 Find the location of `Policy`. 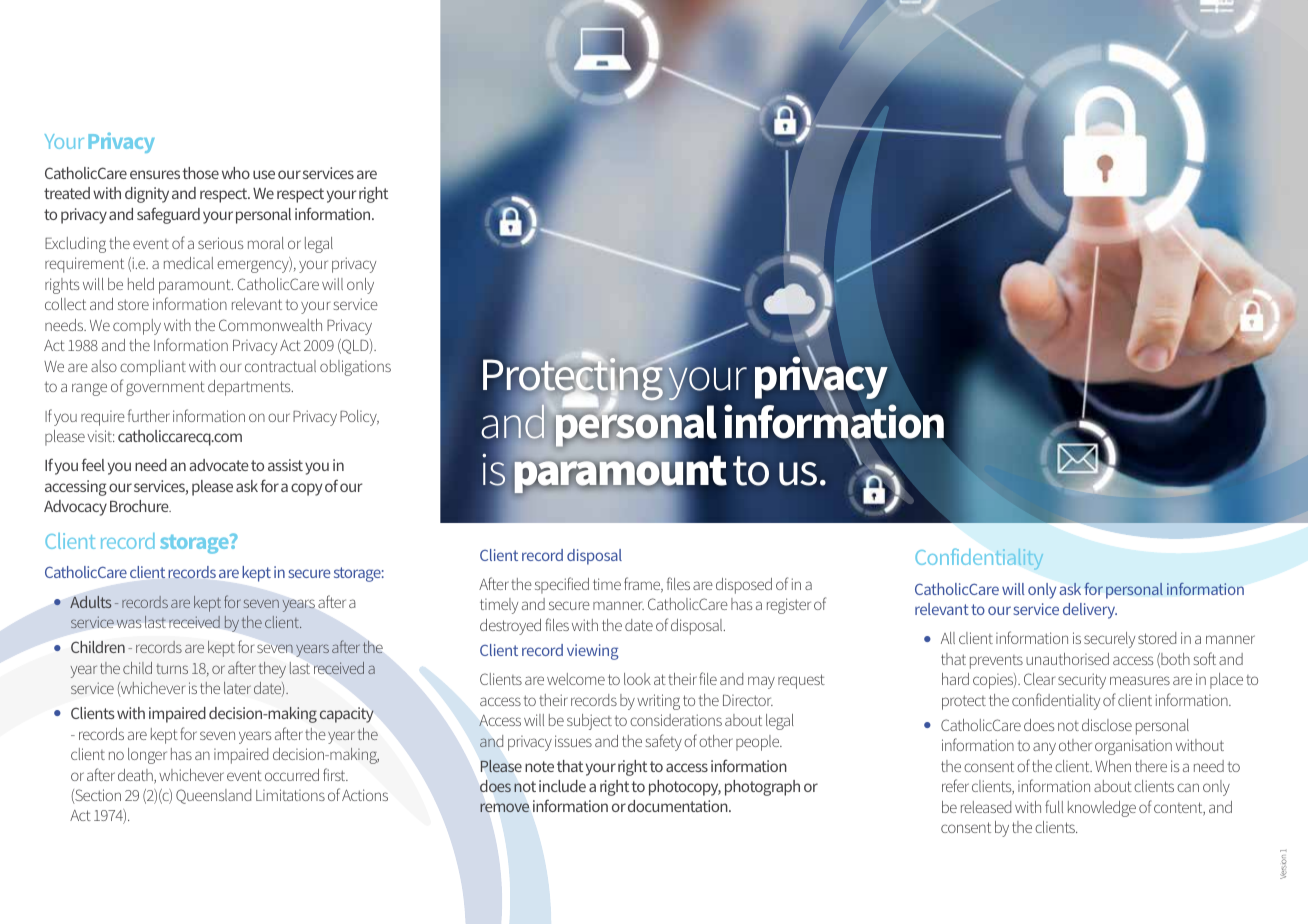

Policy is located at coordinates (359, 418).
